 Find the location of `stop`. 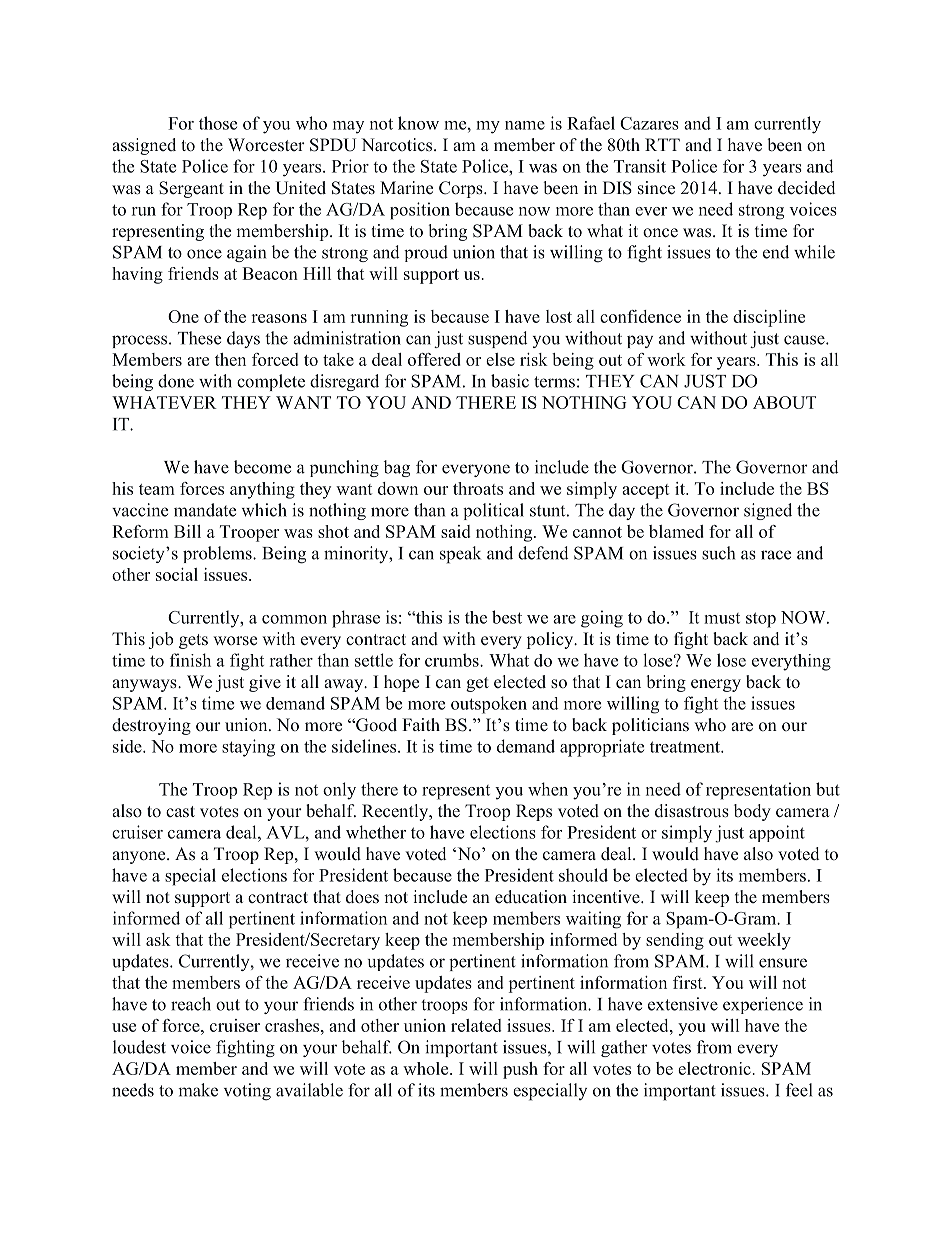

stop is located at coordinates (761, 620).
